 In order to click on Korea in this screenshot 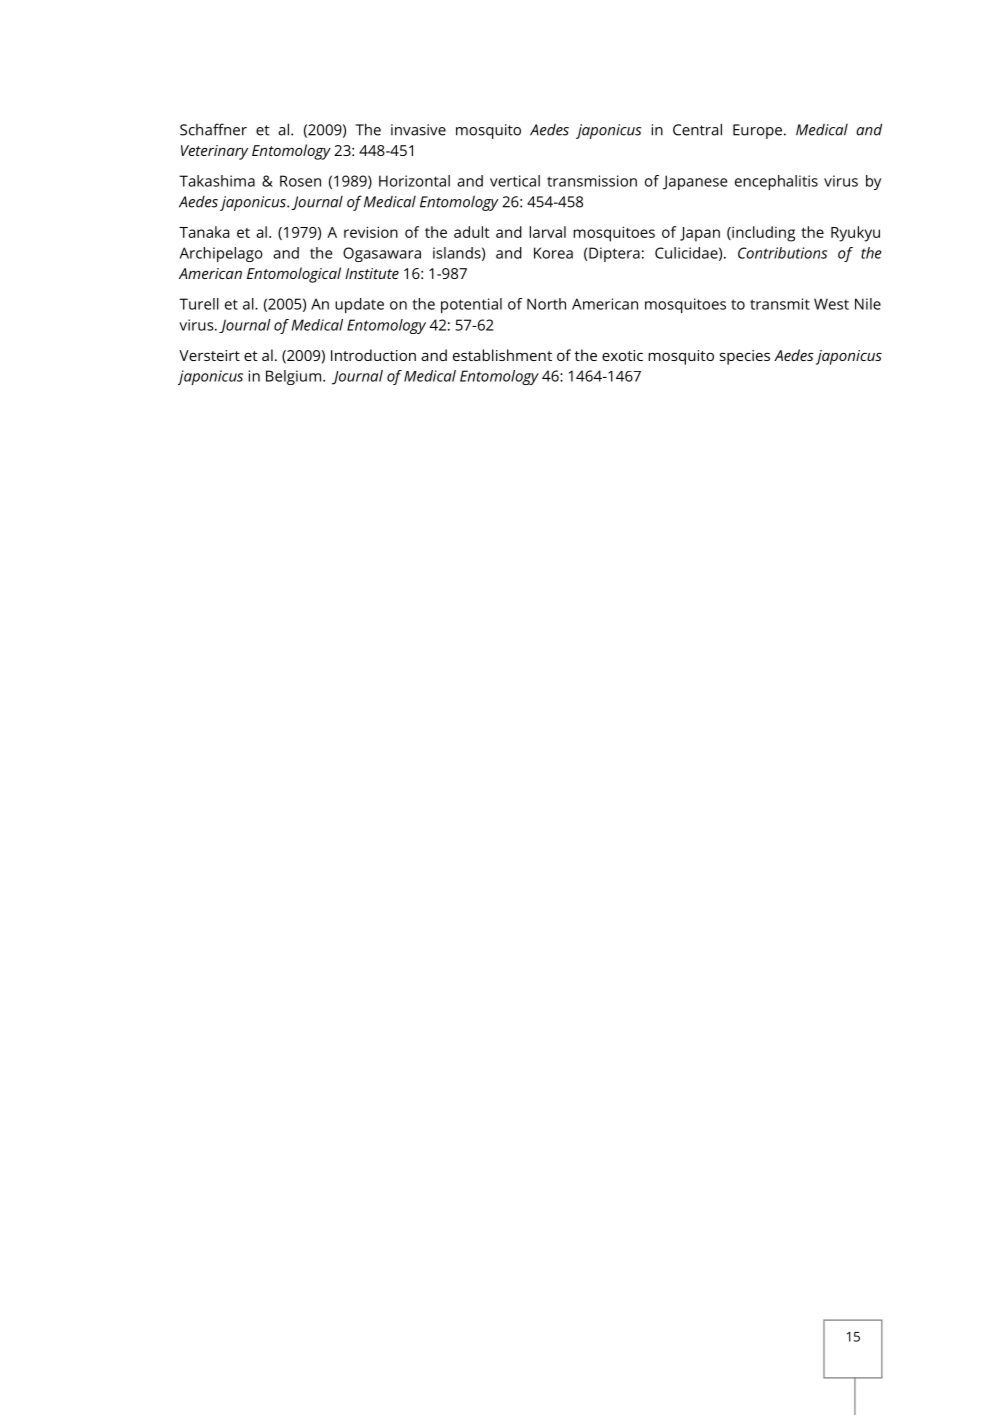, I will do `click(553, 253)`.
